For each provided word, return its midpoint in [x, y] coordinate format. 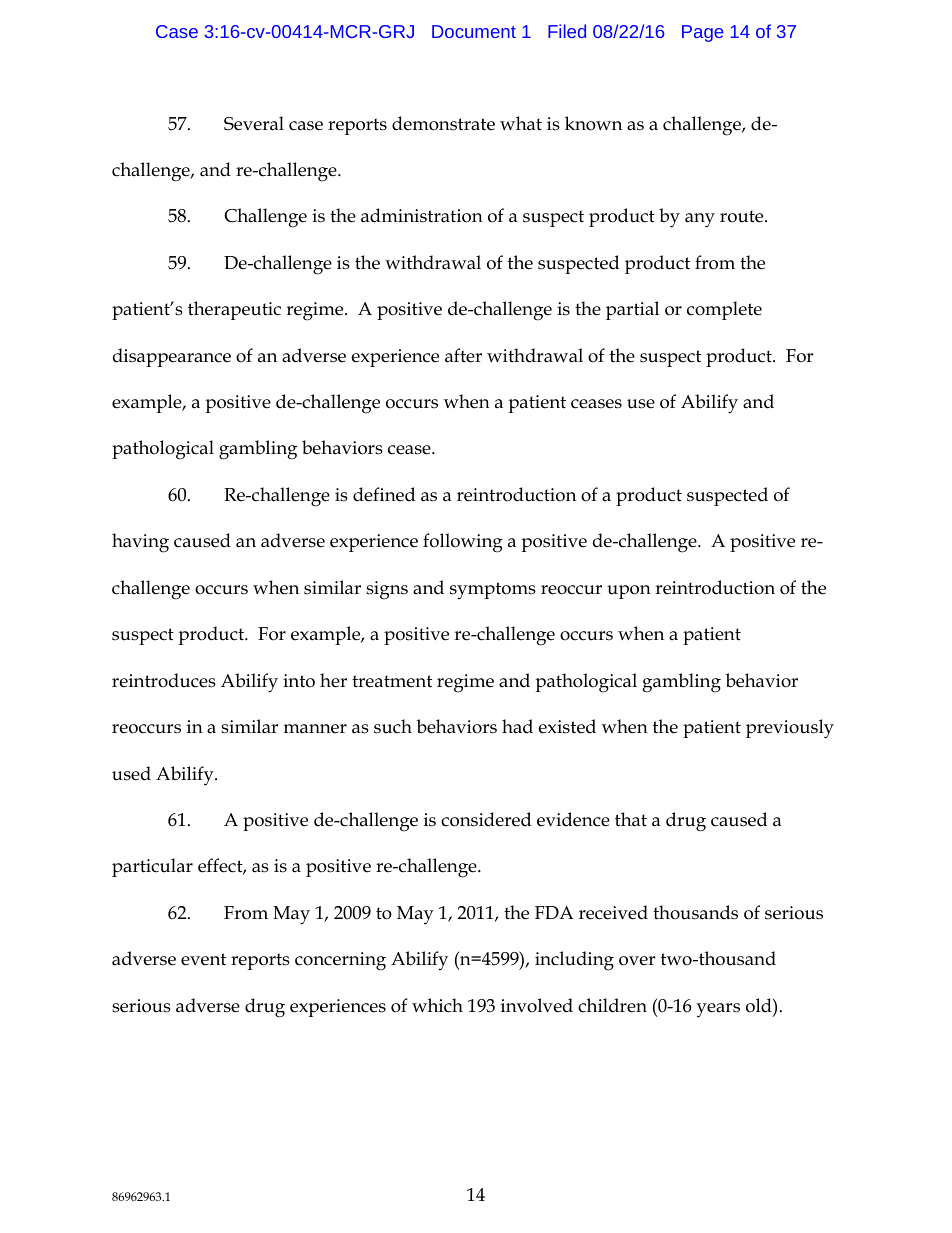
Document [474, 31]
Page [702, 33]
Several [254, 123]
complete [724, 310]
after [463, 355]
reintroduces [164, 680]
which [437, 1005]
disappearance [172, 357]
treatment [392, 681]
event [203, 959]
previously [790, 729]
